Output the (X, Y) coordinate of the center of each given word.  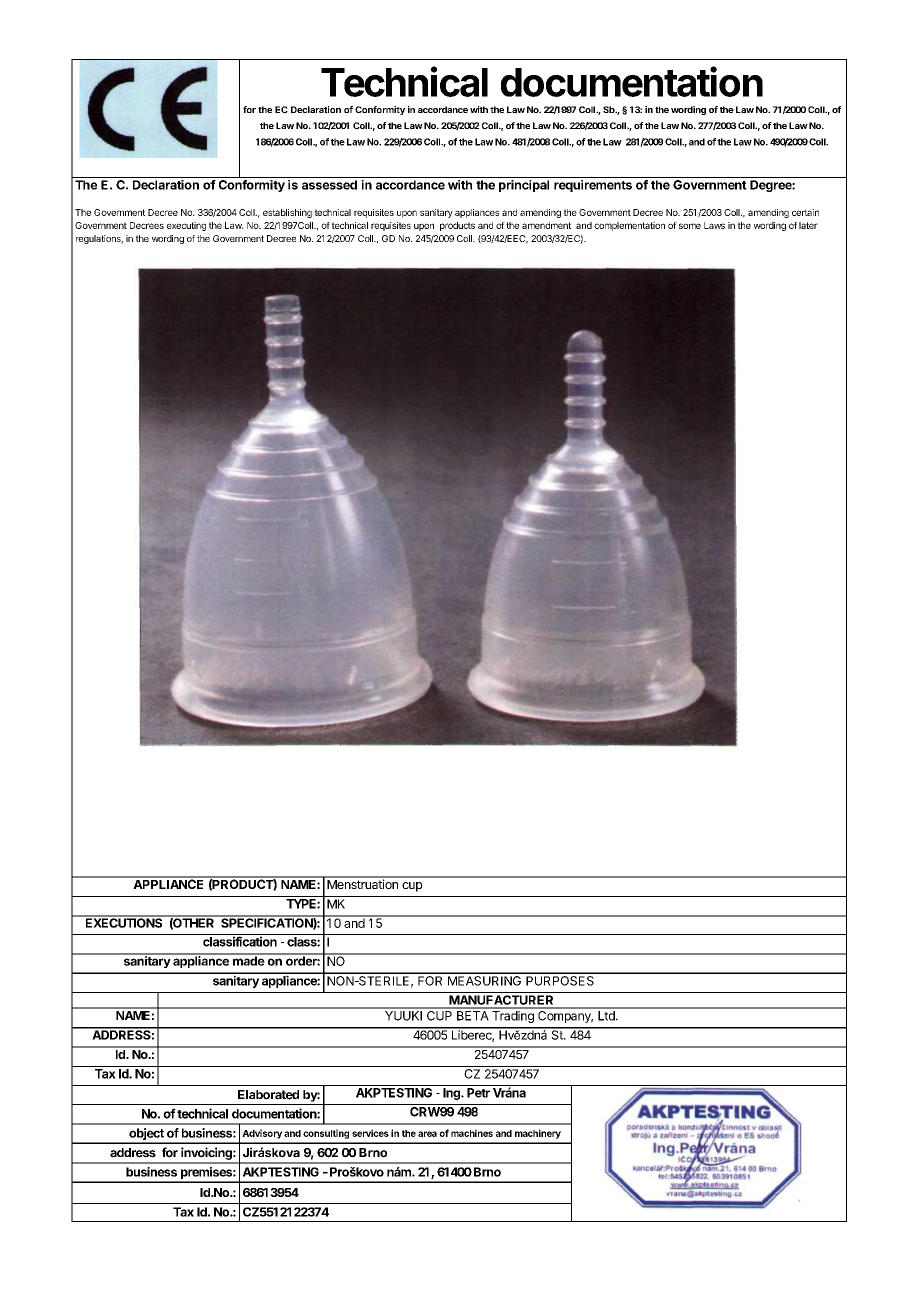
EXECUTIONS (124, 922)
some (690, 226)
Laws (714, 225)
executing (186, 226)
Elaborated (268, 1095)
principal (524, 186)
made (248, 960)
